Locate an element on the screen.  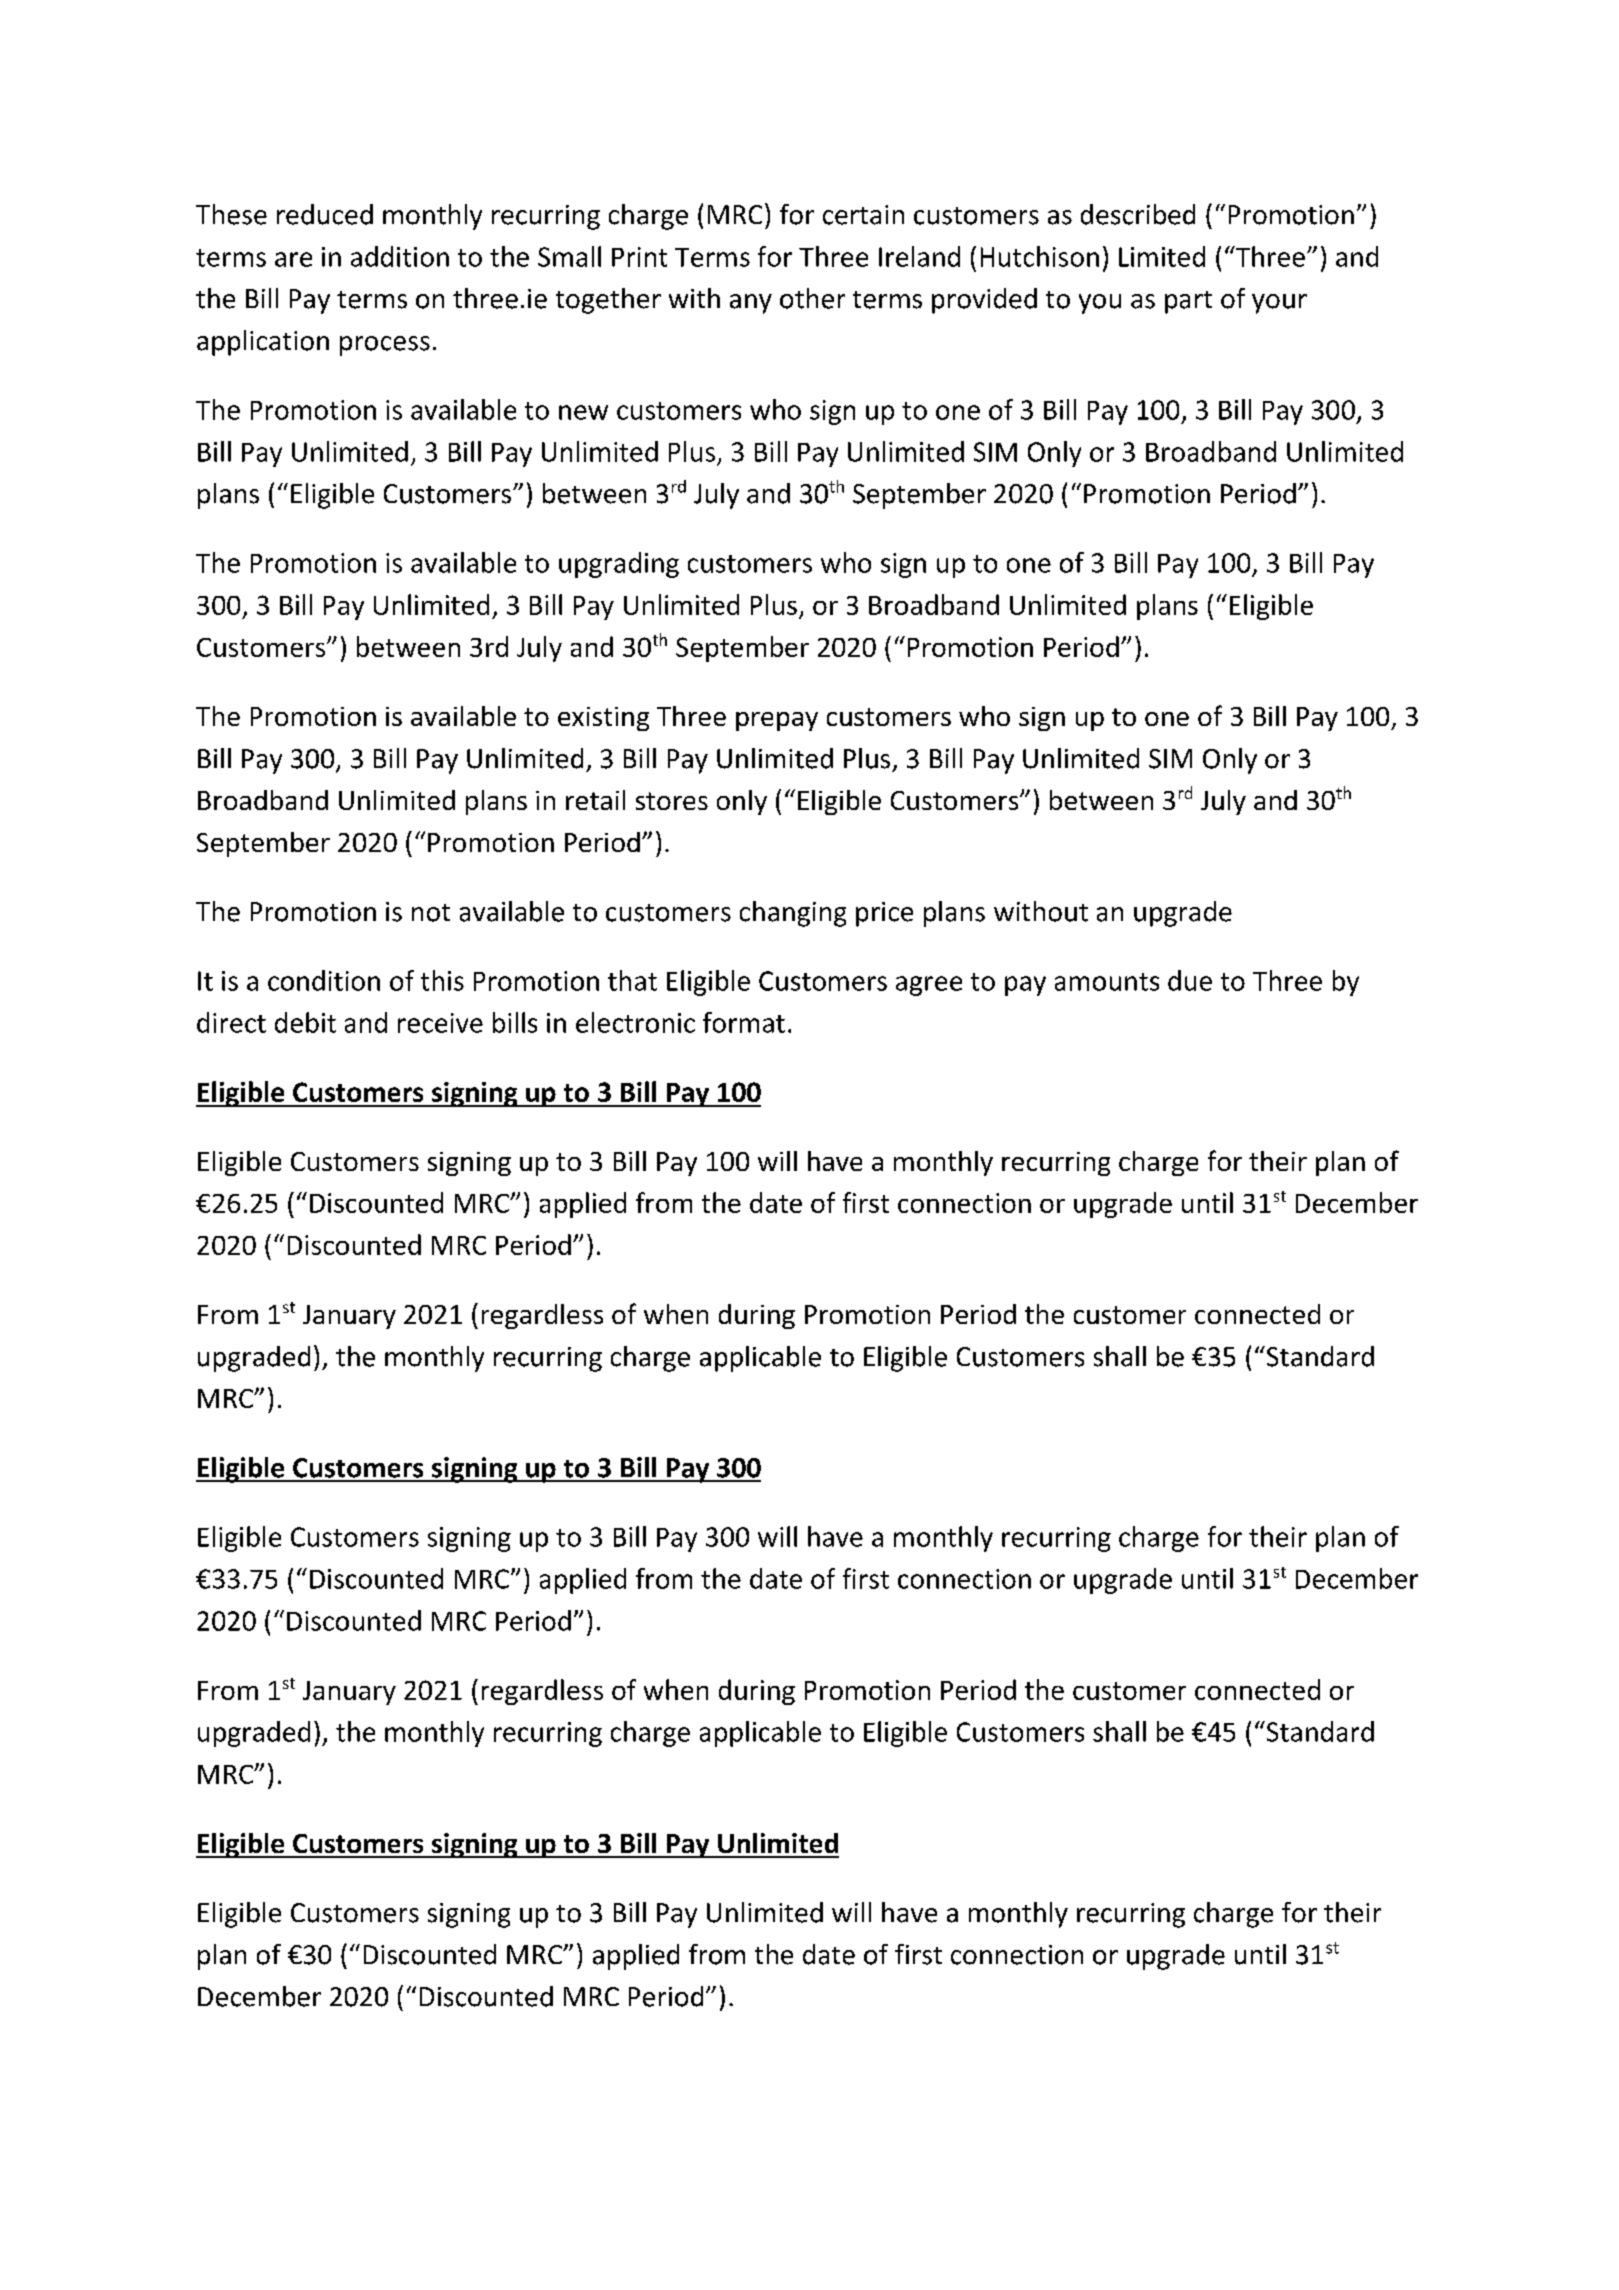
addition is located at coordinates (400, 256).
